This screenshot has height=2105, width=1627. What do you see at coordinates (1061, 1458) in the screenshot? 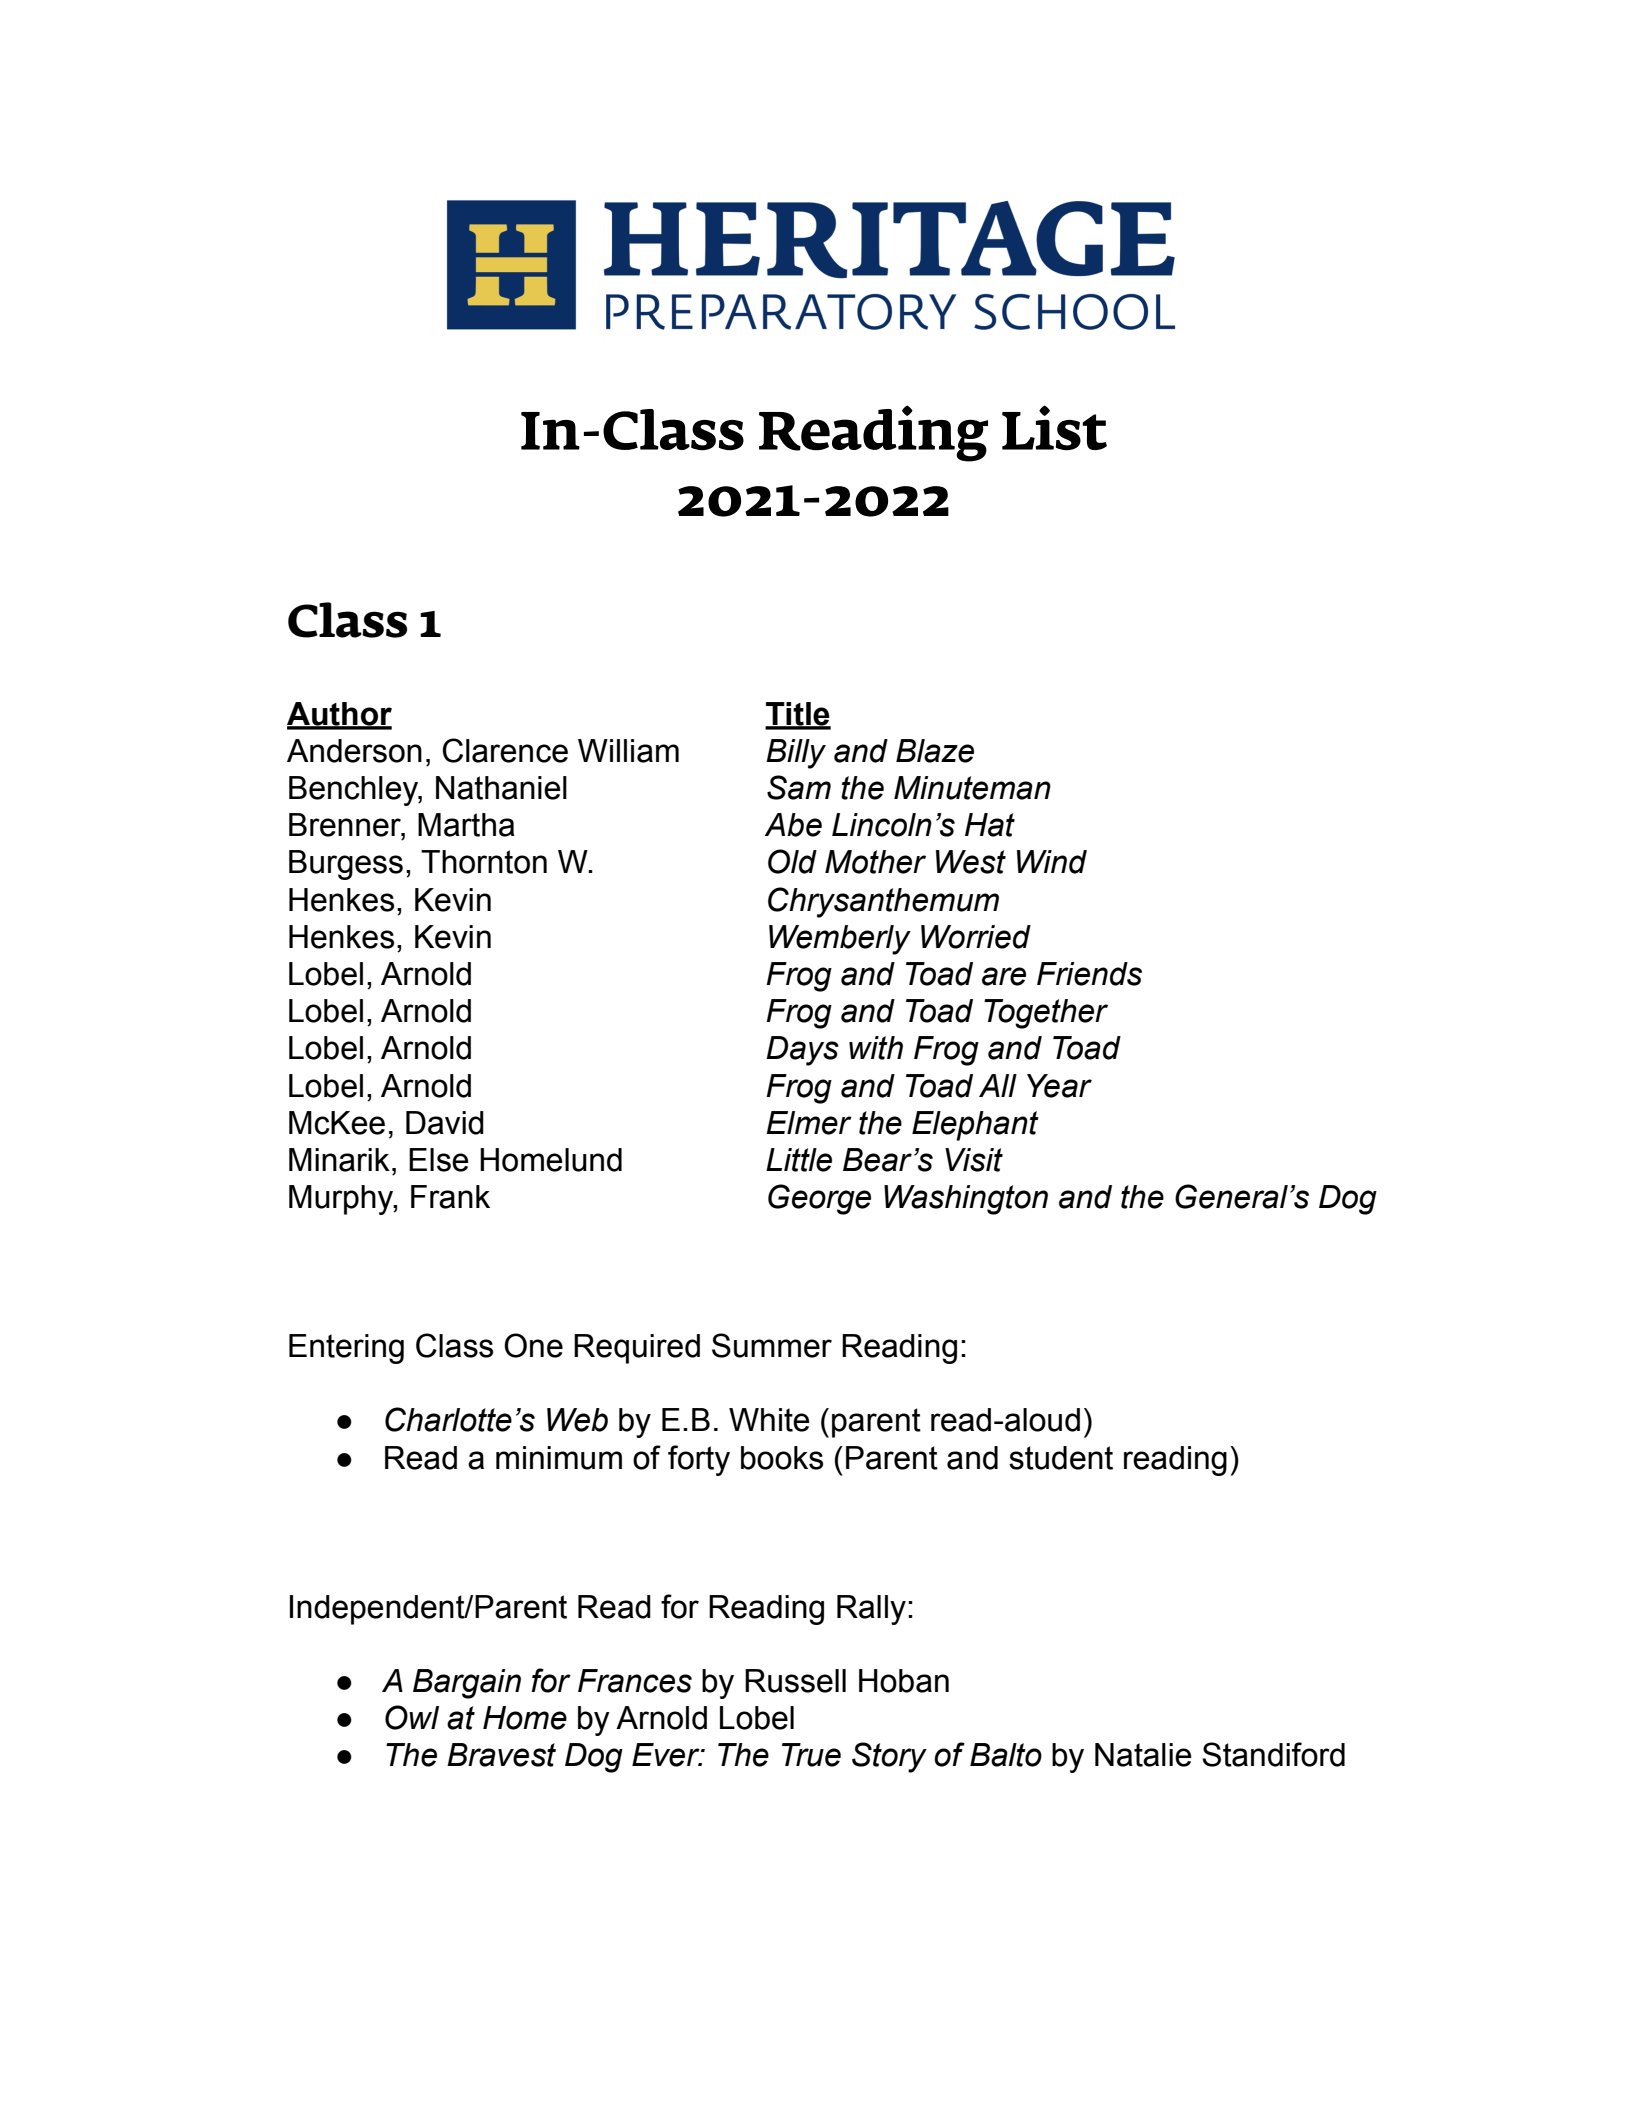
I see `student` at bounding box center [1061, 1458].
